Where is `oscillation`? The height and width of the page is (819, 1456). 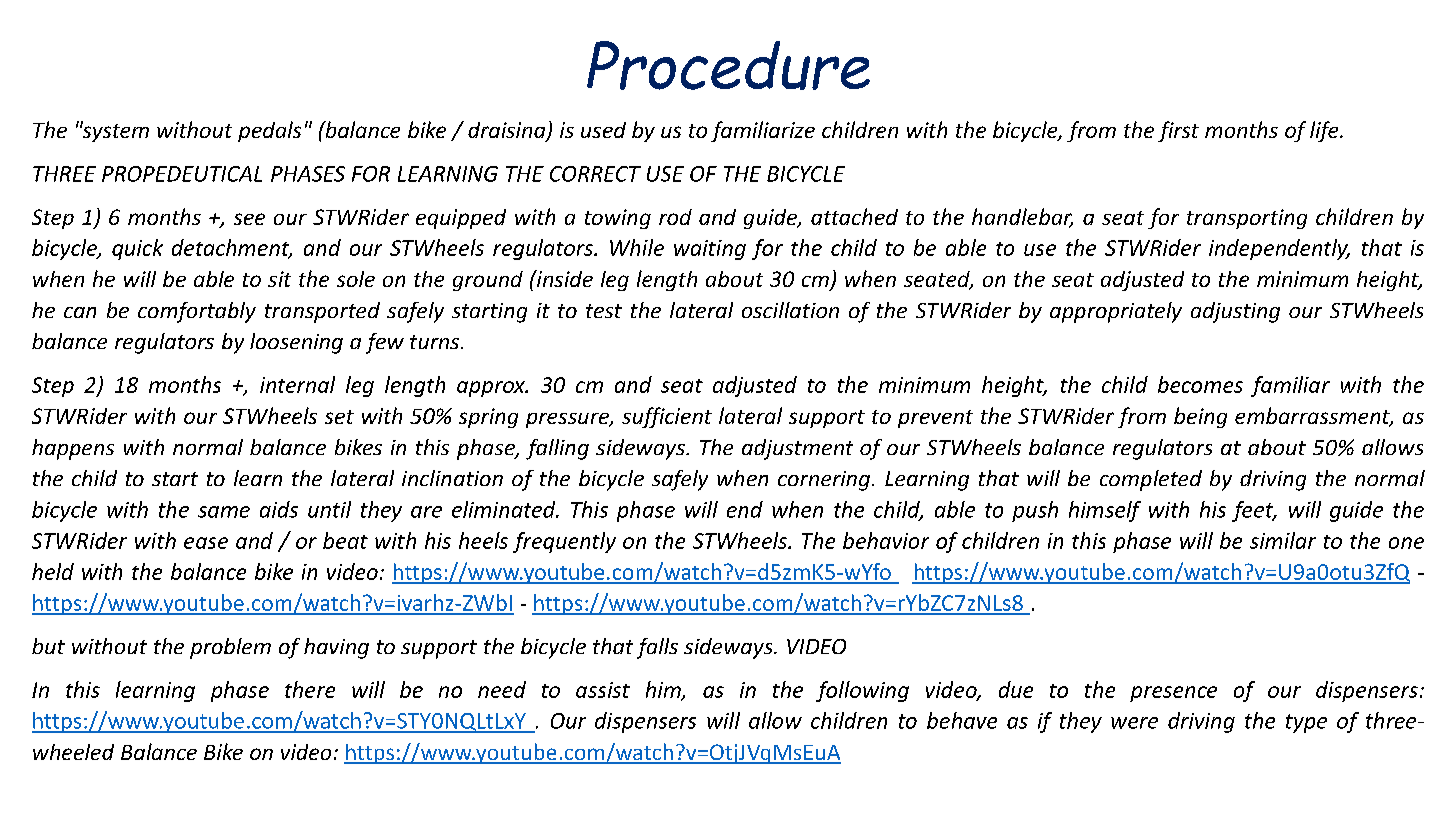 oscillation is located at coordinates (790, 310).
